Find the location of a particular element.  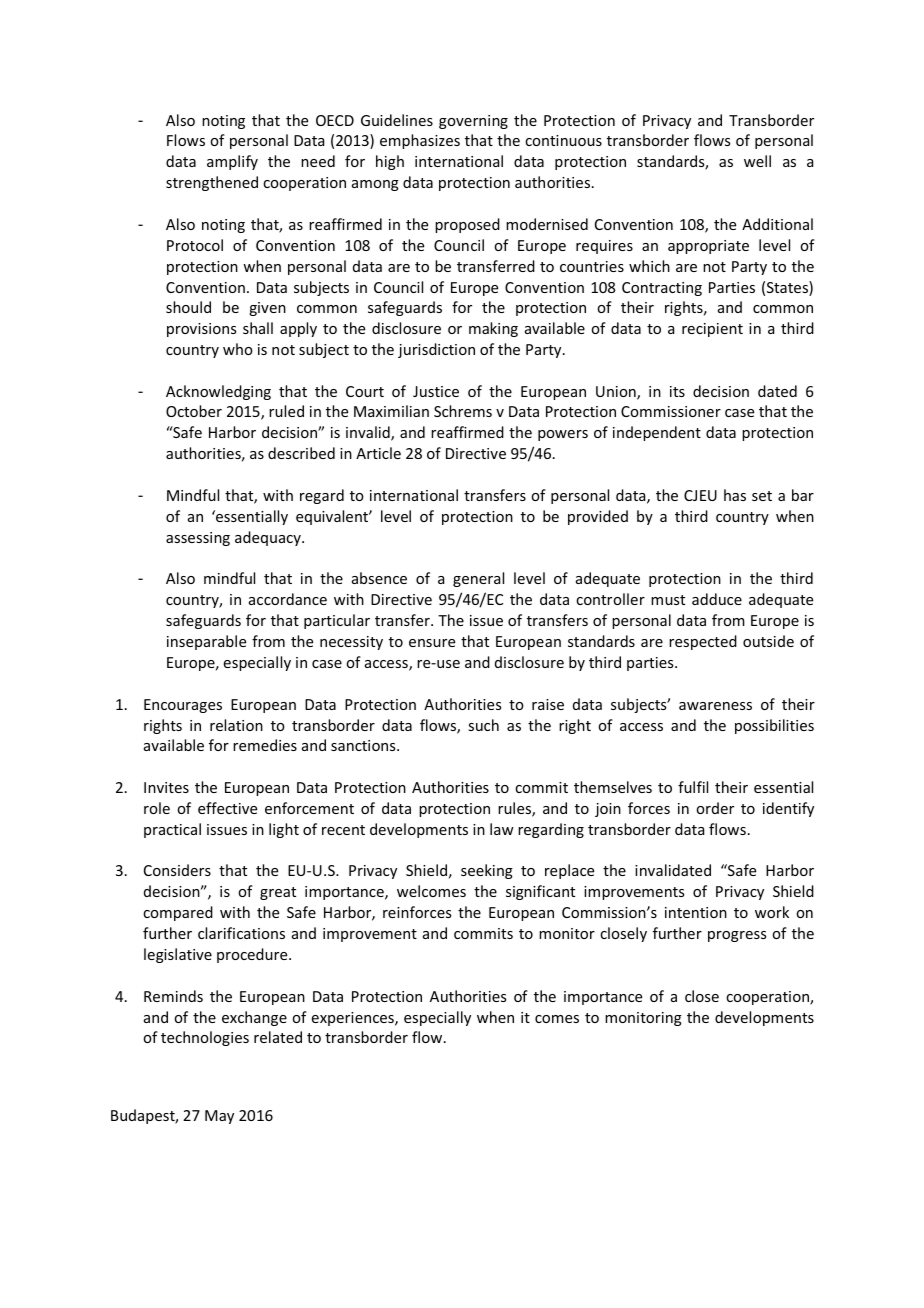

May is located at coordinates (219, 1117).
